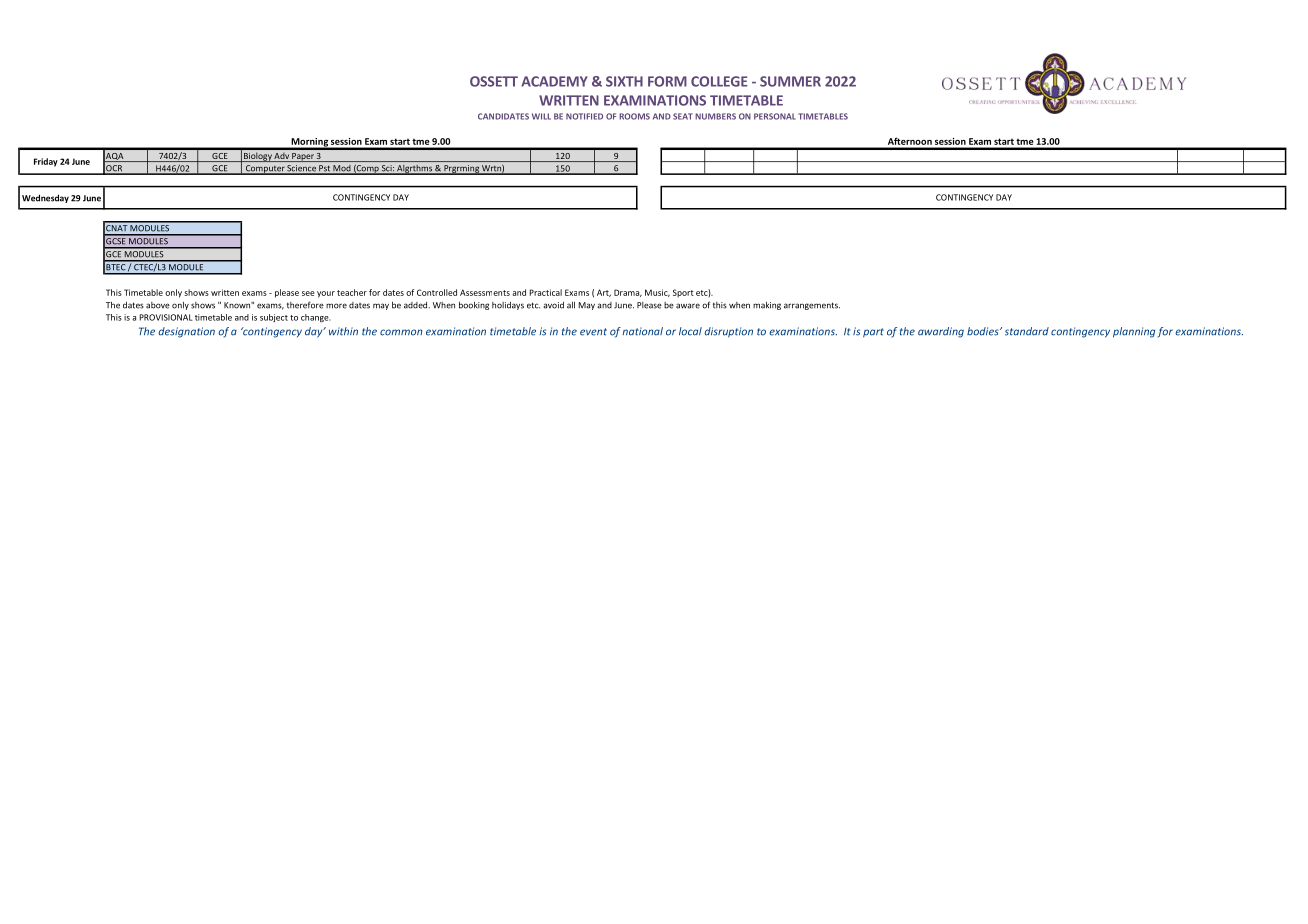 Image resolution: width=1308 pixels, height=924 pixels. Describe the element at coordinates (593, 332) in the screenshot. I see `event` at that location.
